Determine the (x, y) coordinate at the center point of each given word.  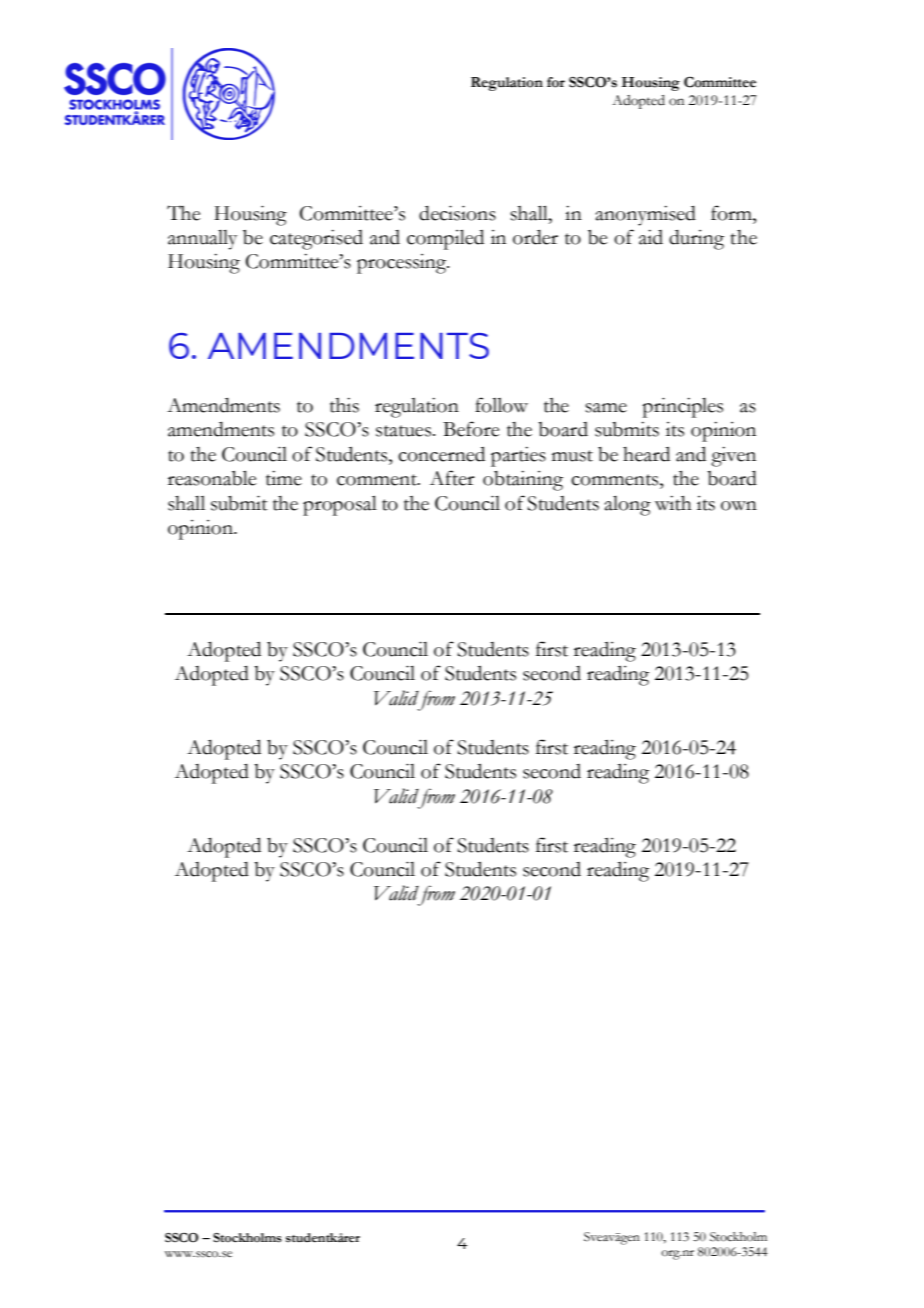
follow (501, 405)
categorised (316, 240)
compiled (445, 239)
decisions (457, 213)
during (696, 240)
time (284, 478)
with (673, 503)
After (452, 478)
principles (682, 407)
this (344, 405)
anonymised (646, 216)
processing (403, 264)
